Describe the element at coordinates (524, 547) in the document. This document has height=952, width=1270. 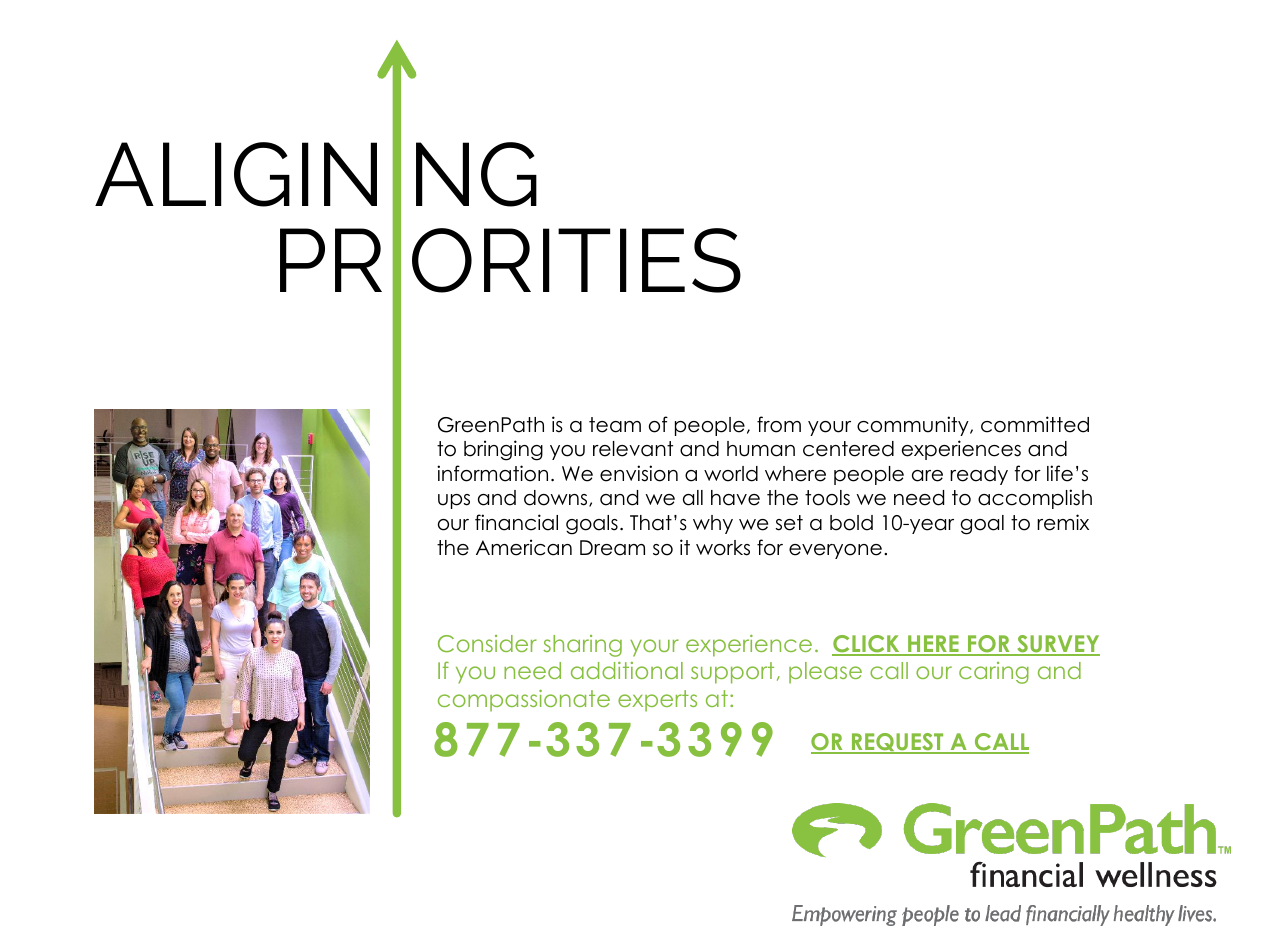
I see `American` at that location.
